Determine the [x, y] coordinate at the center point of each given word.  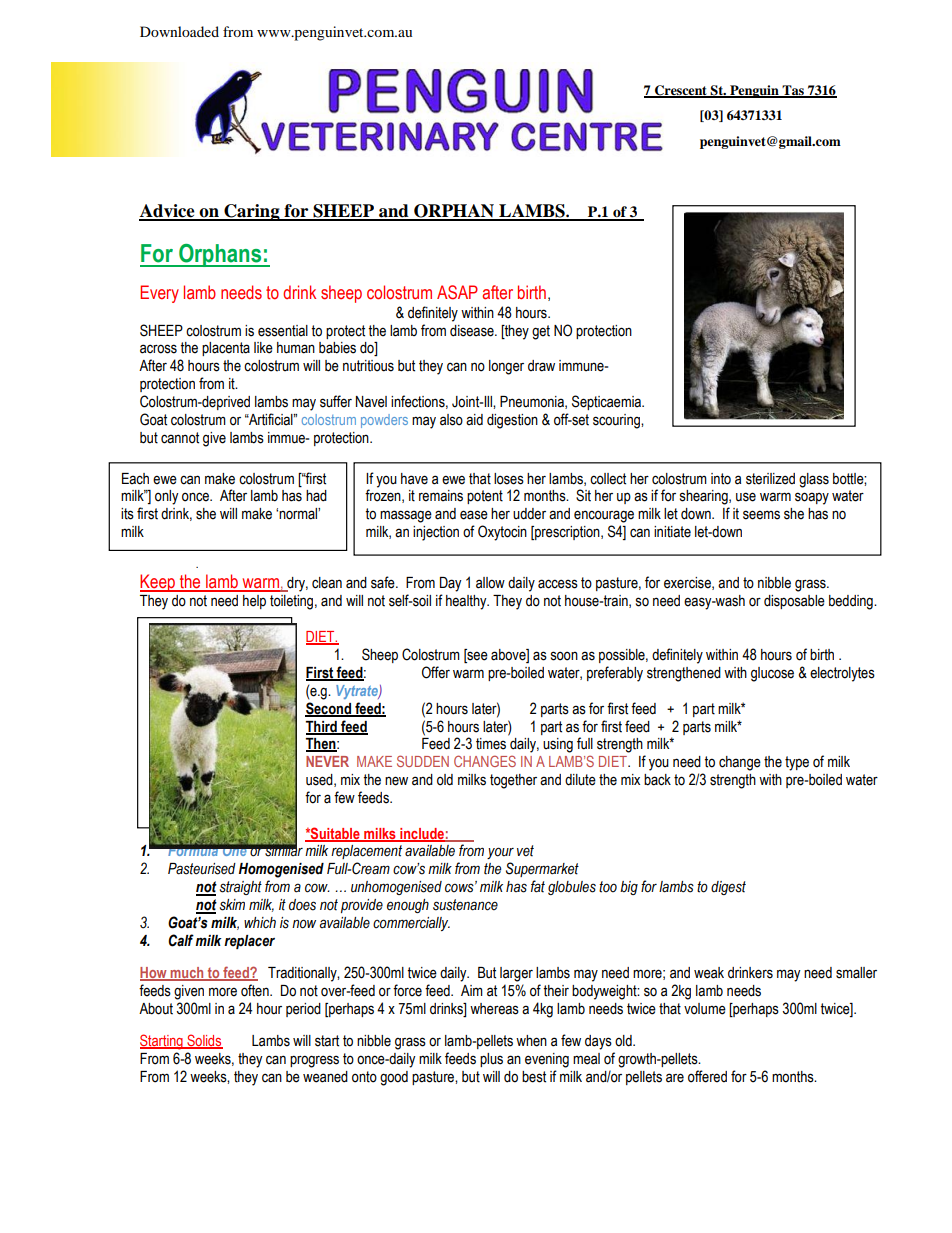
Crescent [681, 91]
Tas [793, 91]
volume [705, 1009]
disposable [794, 602]
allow [490, 583]
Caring [252, 212]
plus [491, 1060]
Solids [204, 1041]
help [254, 602]
